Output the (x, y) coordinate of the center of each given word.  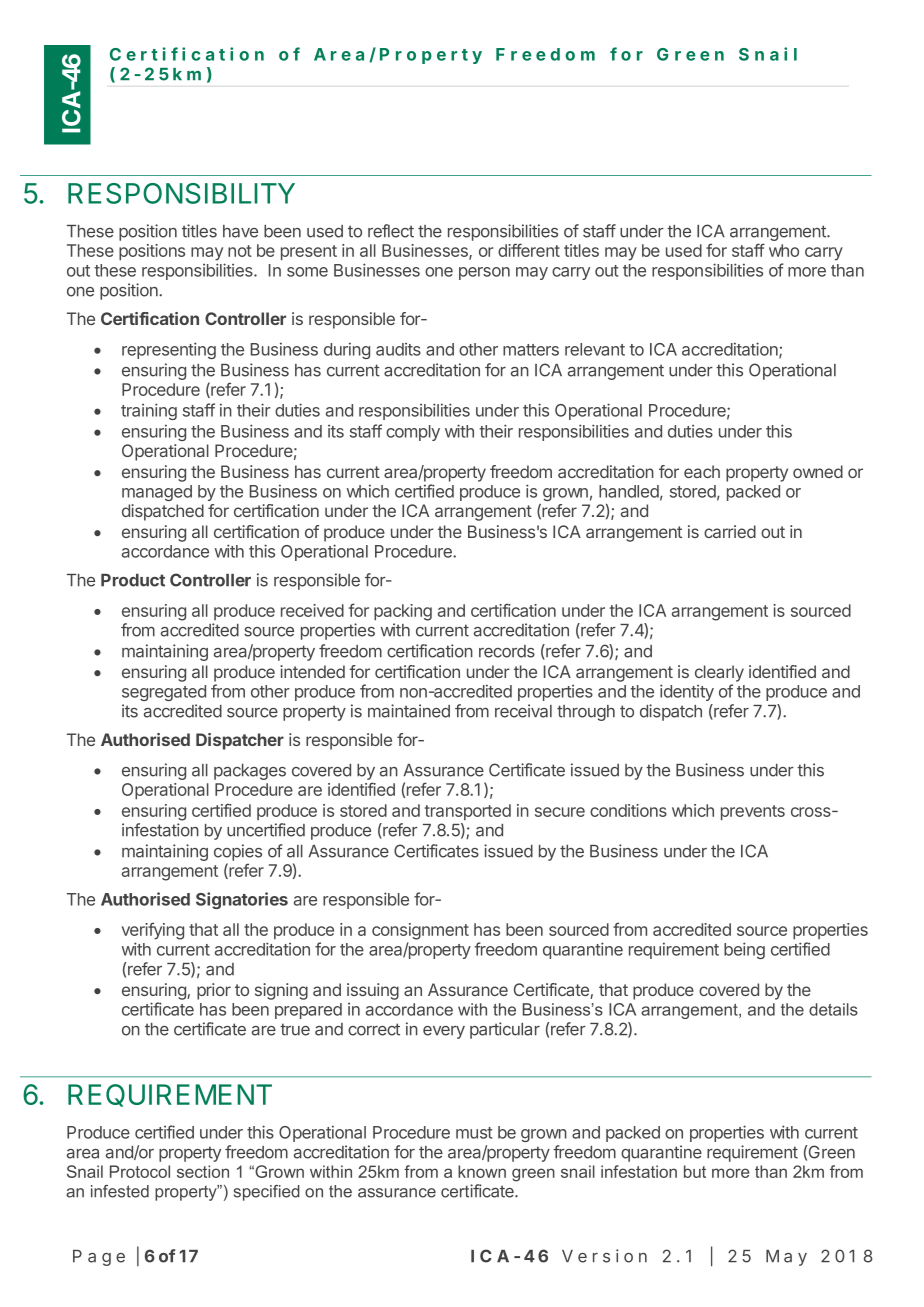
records (507, 651)
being (744, 950)
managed (157, 493)
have (240, 231)
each (702, 471)
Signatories (242, 900)
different (529, 250)
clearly (719, 673)
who (784, 250)
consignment (420, 931)
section (203, 1171)
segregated (164, 693)
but (695, 1171)
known (482, 1171)
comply (413, 433)
